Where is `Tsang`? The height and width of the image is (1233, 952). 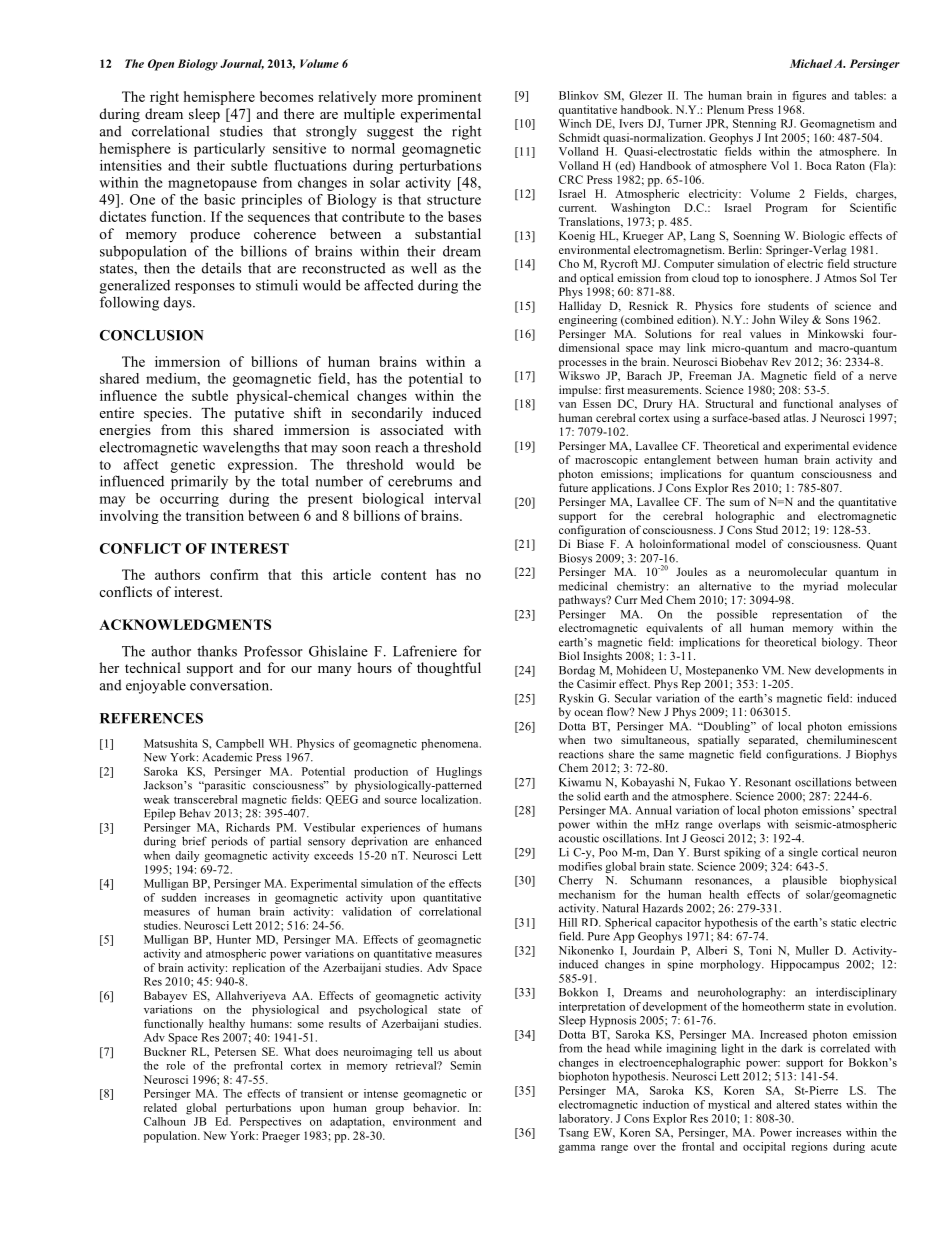 Tsang is located at coordinates (574, 1133).
